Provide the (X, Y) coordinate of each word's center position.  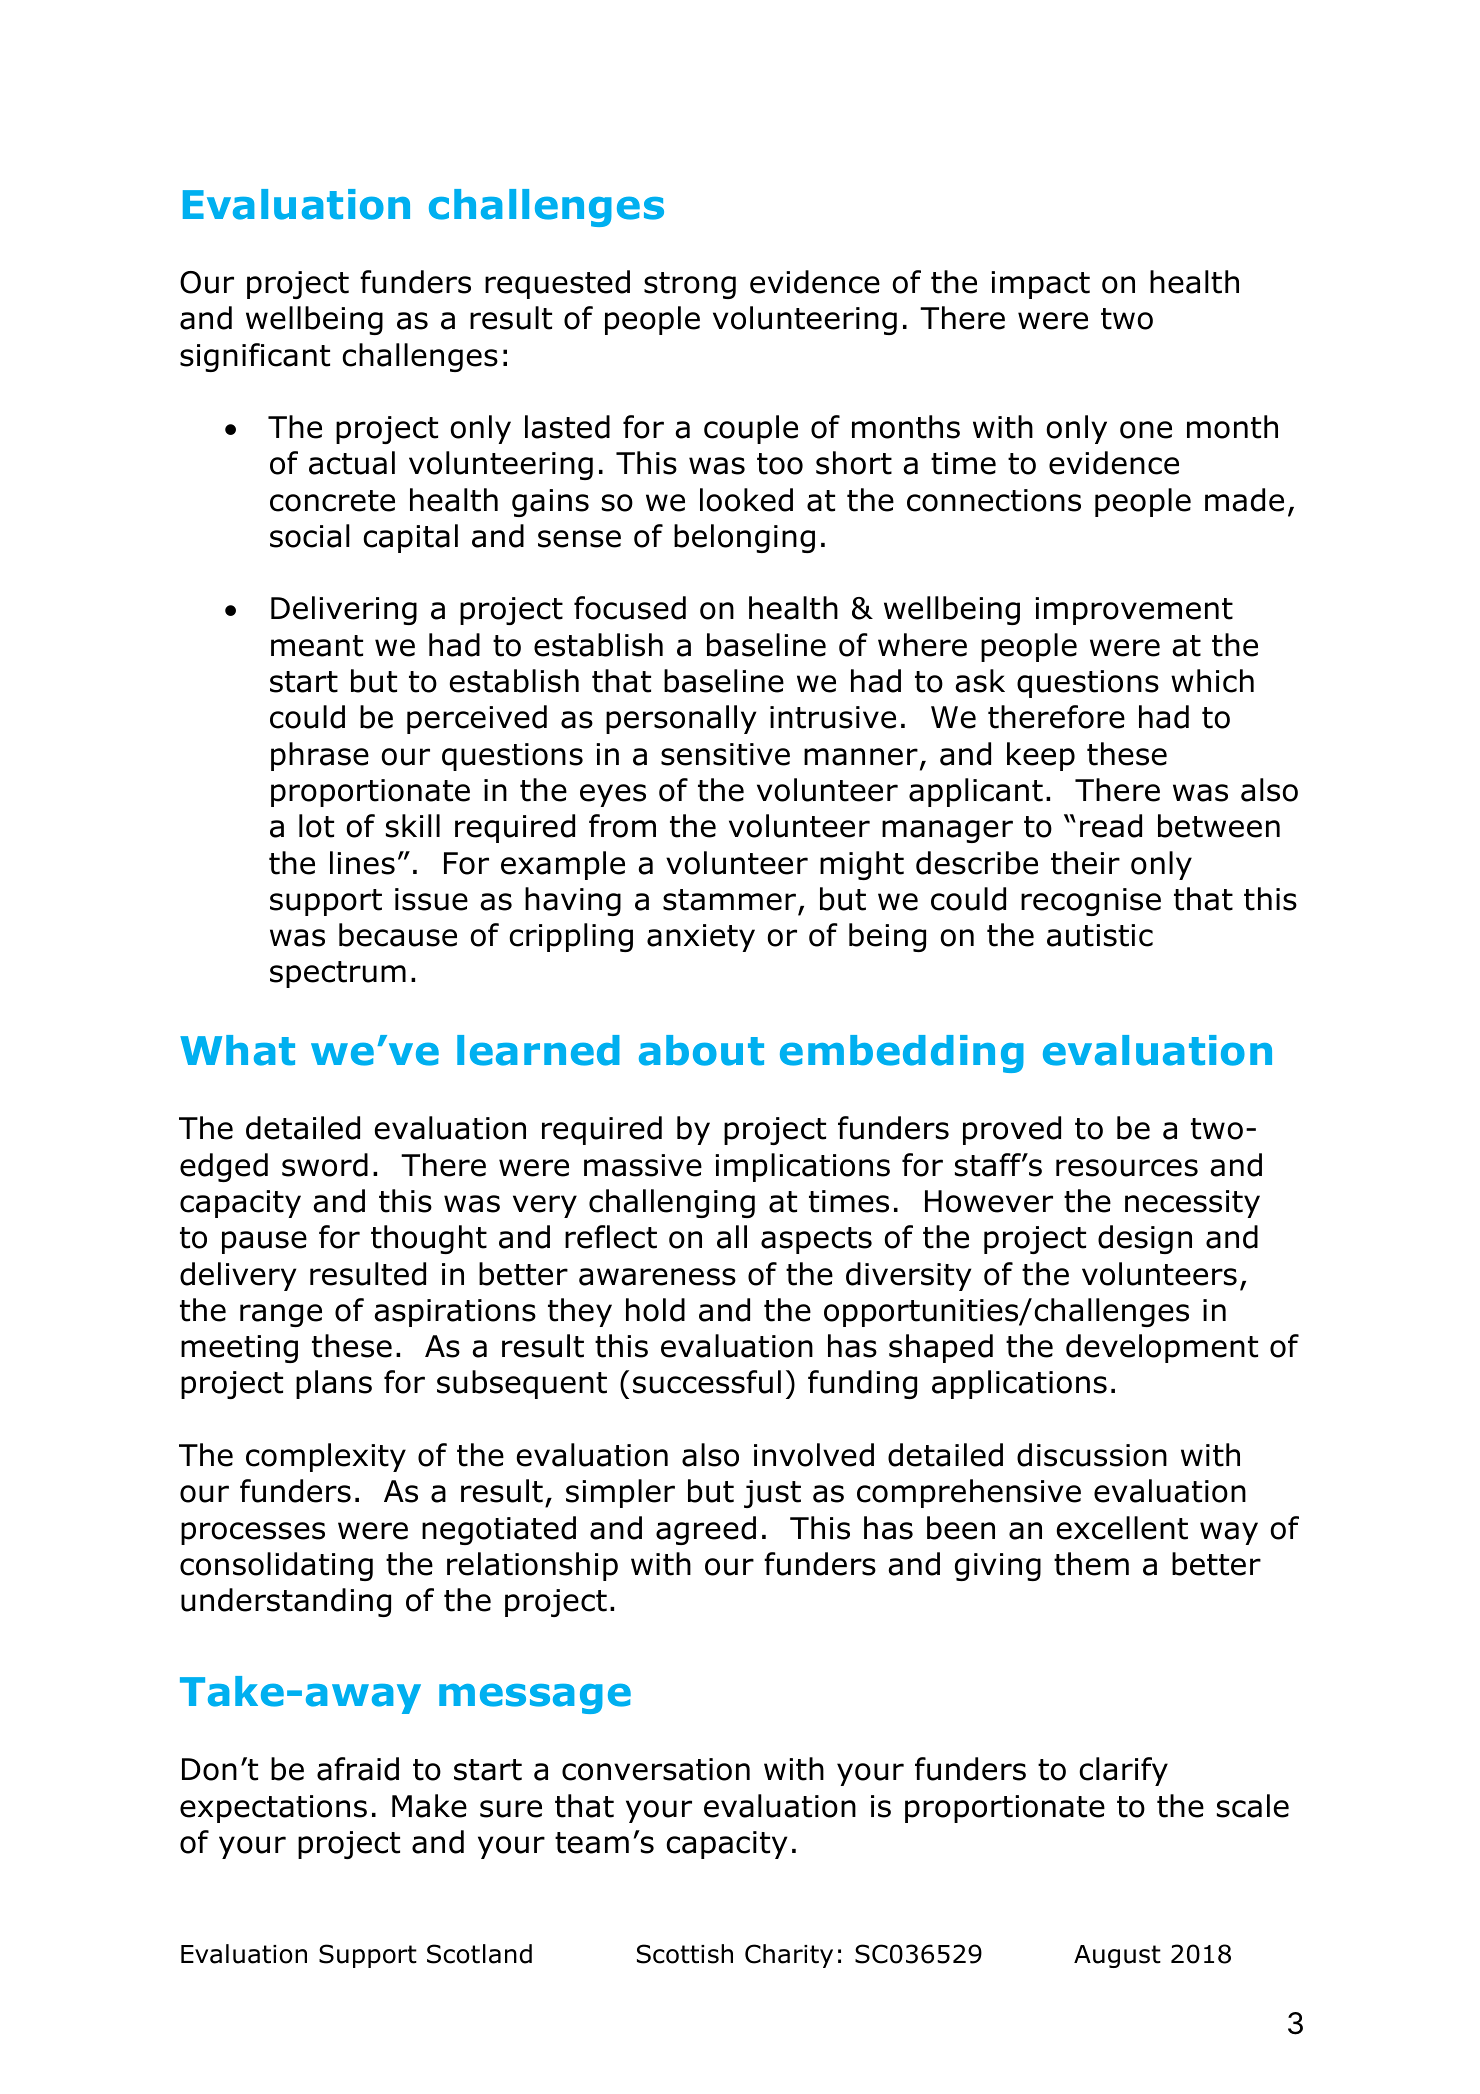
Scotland (479, 1954)
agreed (706, 1530)
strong (690, 285)
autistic (1100, 935)
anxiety (701, 938)
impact (1040, 285)
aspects (816, 1240)
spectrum (338, 974)
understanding (286, 1602)
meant (317, 646)
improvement (1134, 611)
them (1091, 1564)
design (1145, 1239)
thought (429, 1239)
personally (681, 719)
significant (255, 357)
